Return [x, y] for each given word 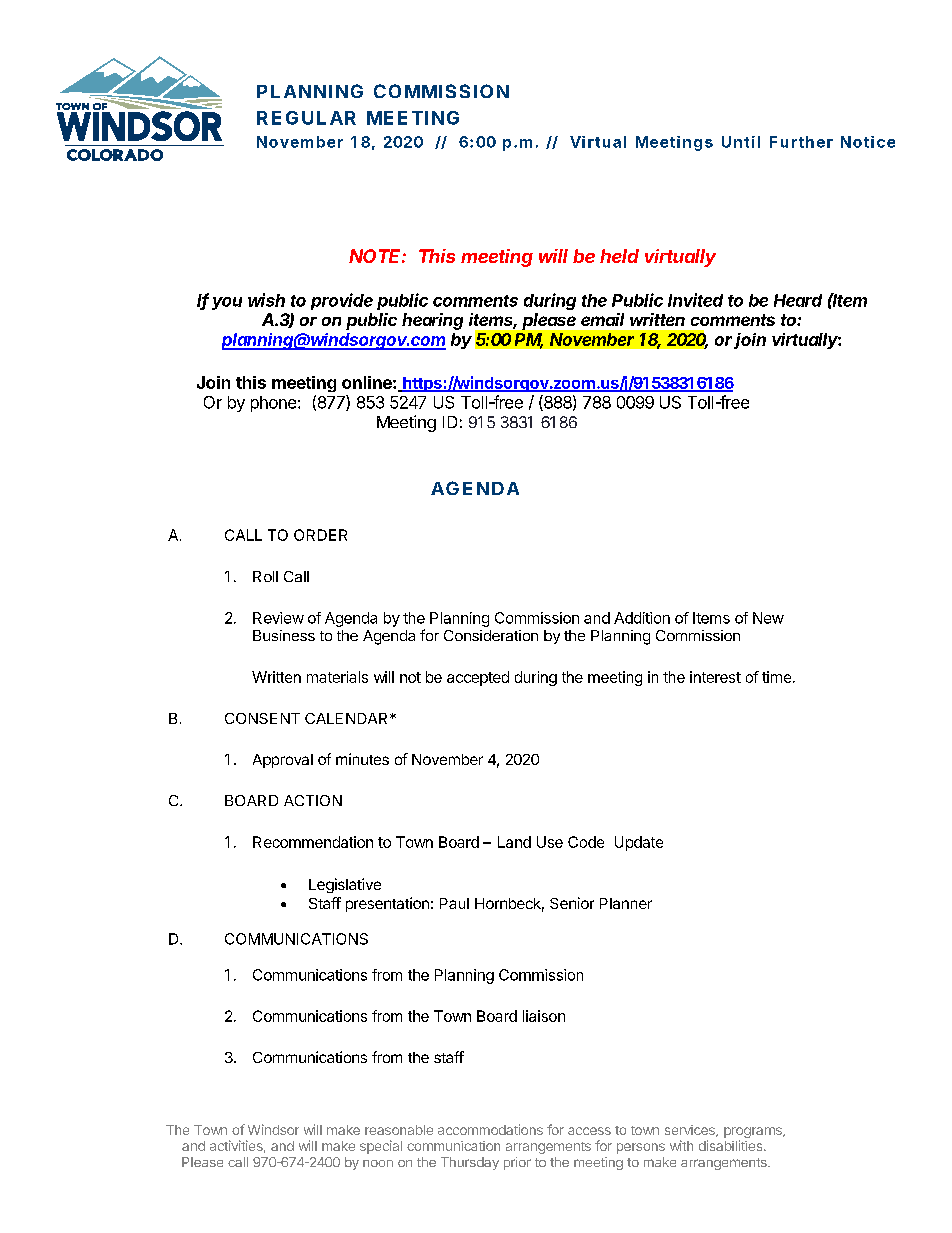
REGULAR [306, 118]
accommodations [490, 1129]
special [381, 1147]
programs [754, 1132]
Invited [695, 300]
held [619, 256]
